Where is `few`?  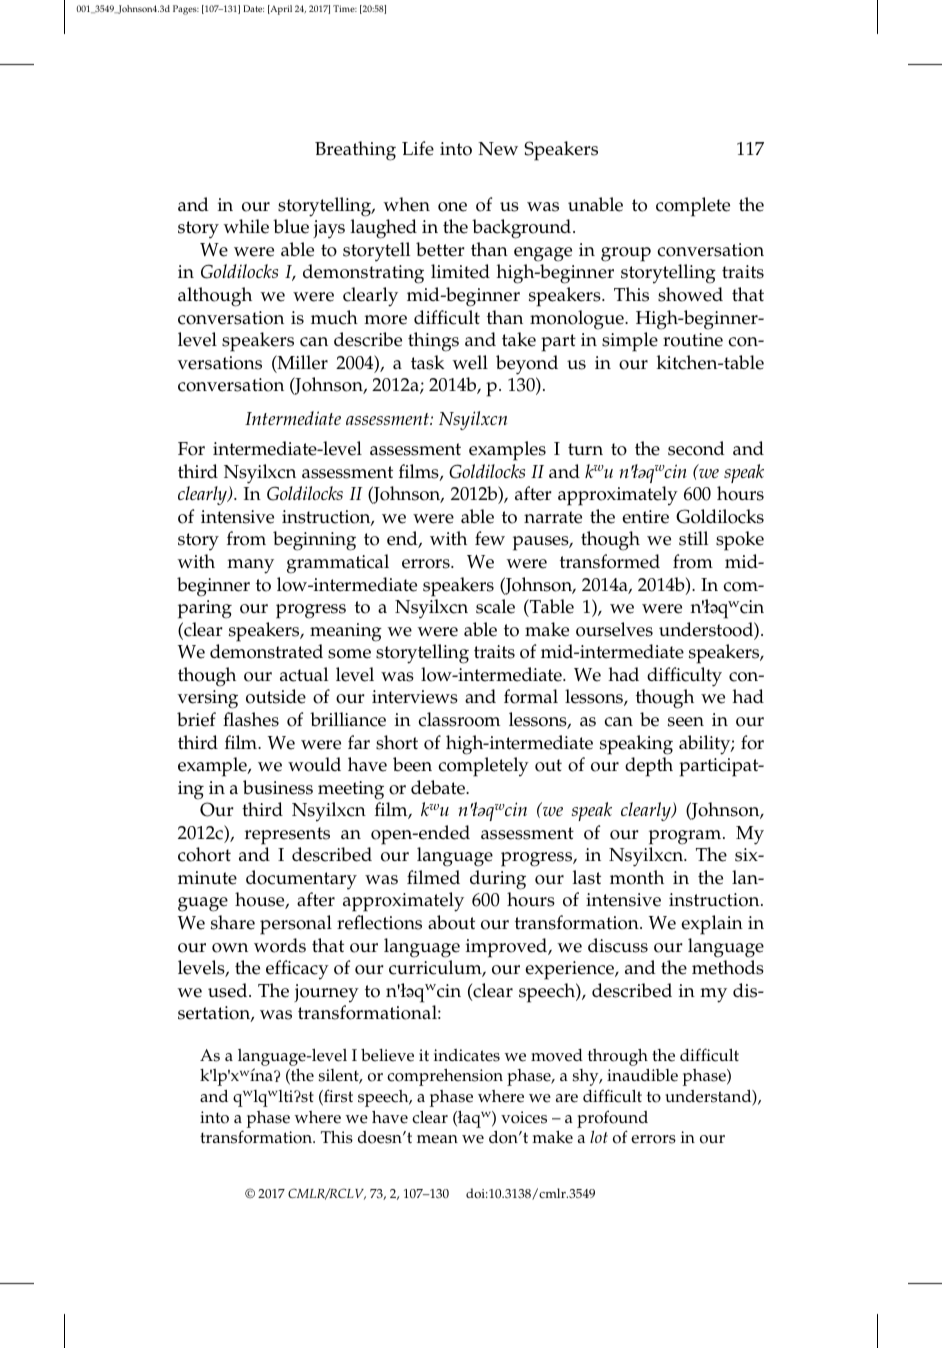 few is located at coordinates (490, 538).
